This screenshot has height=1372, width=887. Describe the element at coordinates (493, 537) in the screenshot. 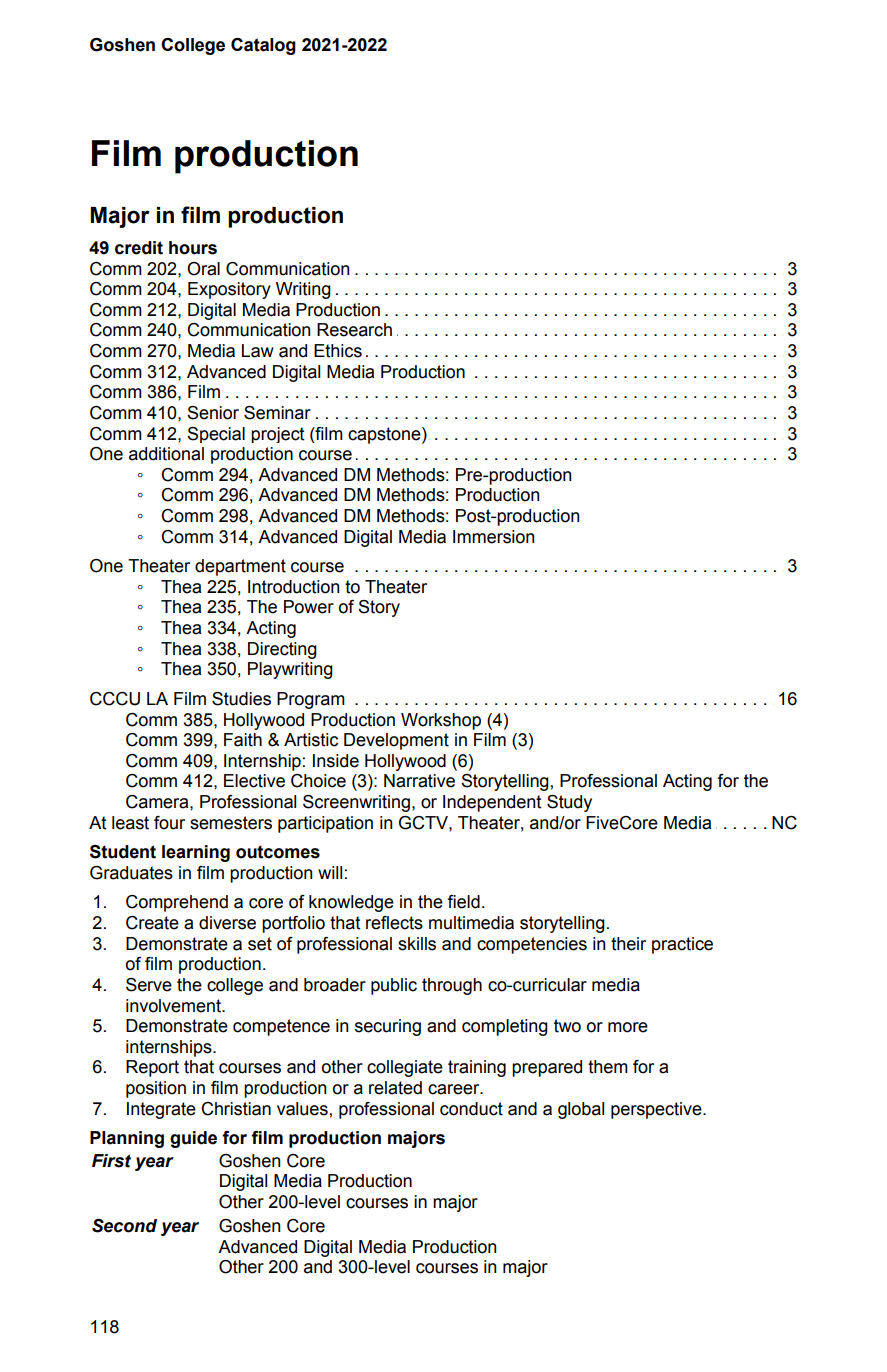

I see `Immersion` at that location.
